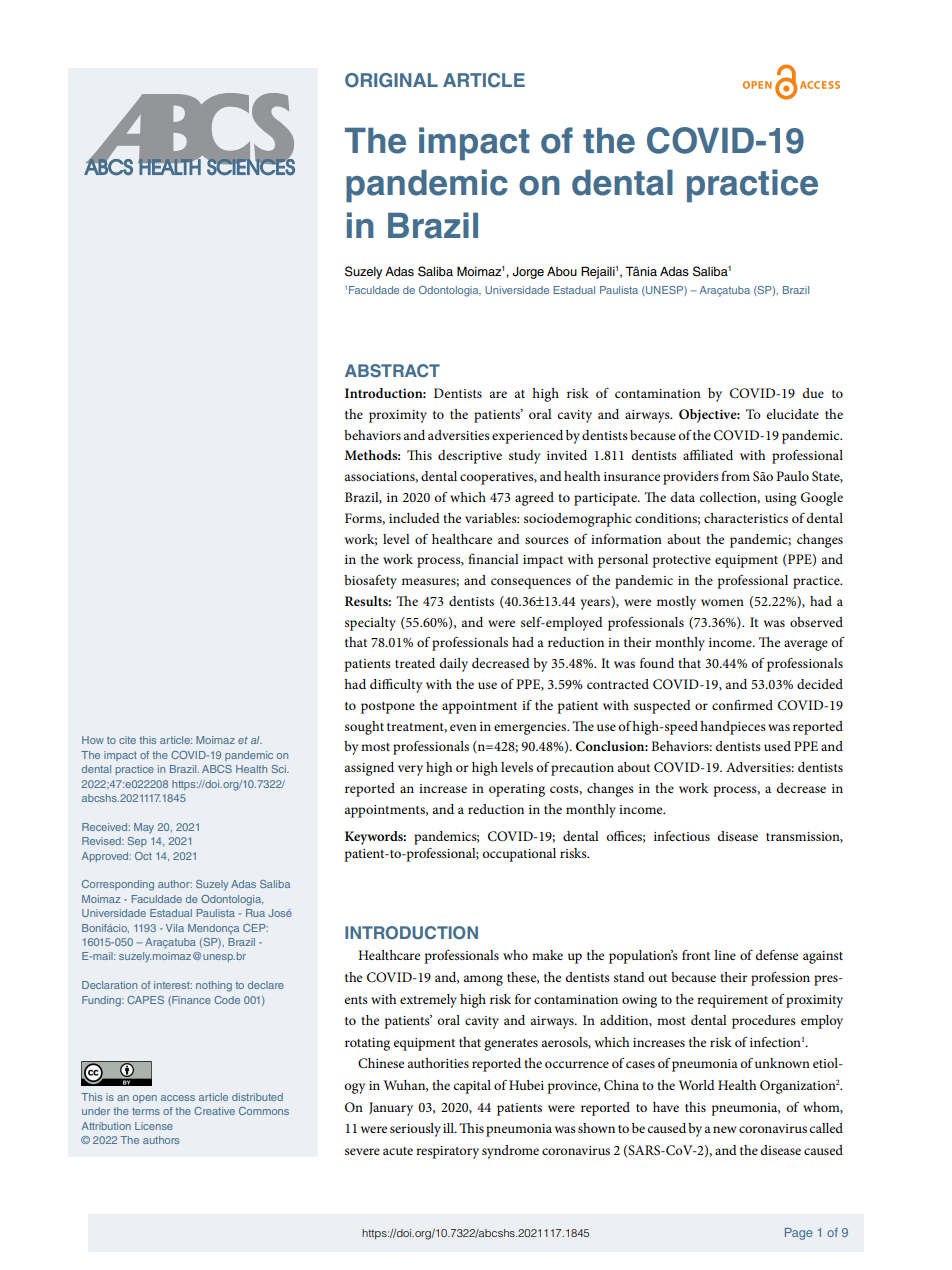 The width and height of the screenshot is (952, 1270). I want to click on License, so click(154, 1126).
